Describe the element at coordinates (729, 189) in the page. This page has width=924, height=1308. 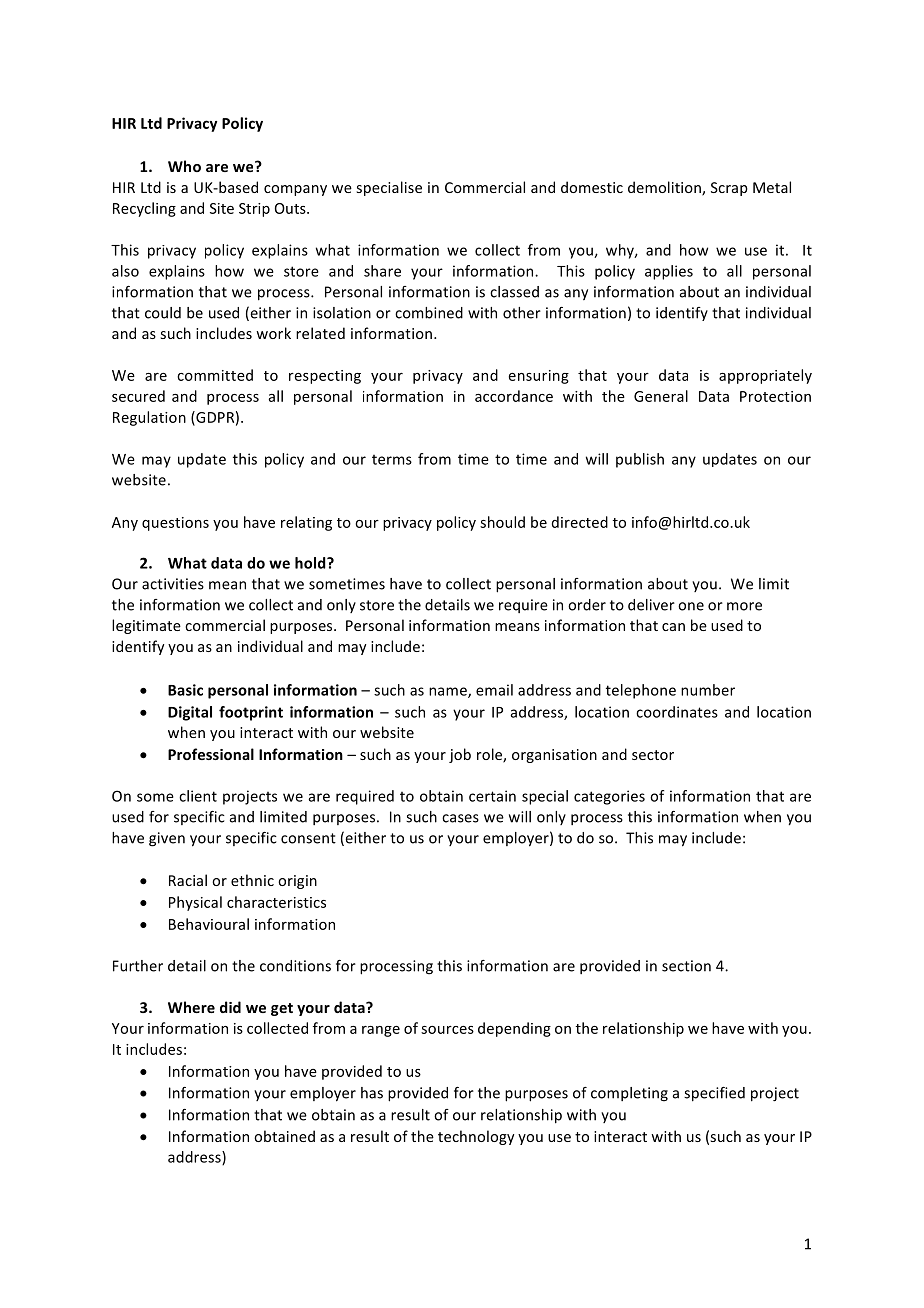
I see `Scrap` at that location.
